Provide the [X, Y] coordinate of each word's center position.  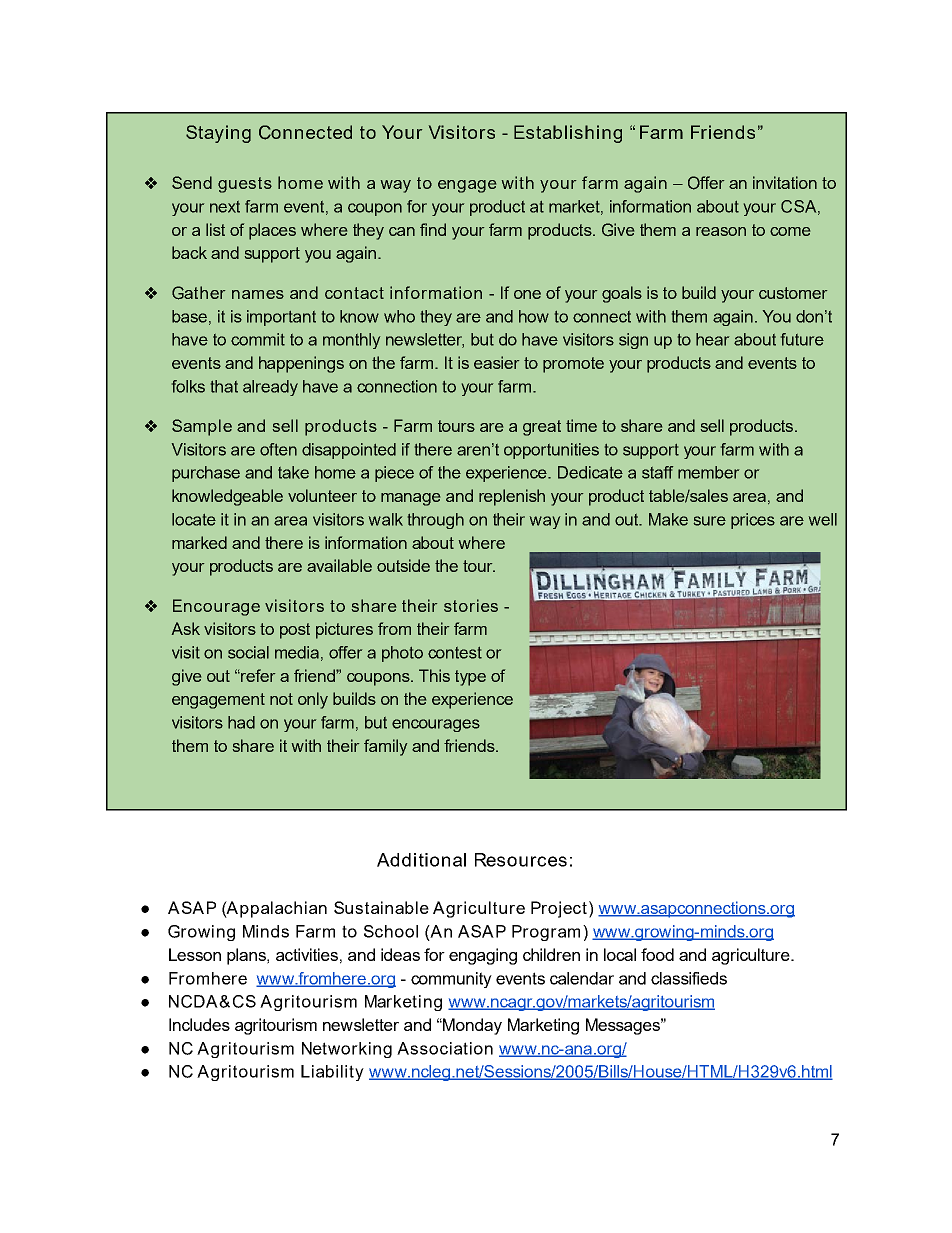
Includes [199, 1024]
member [708, 472]
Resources [521, 860]
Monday [471, 1026]
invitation [785, 182]
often [278, 449]
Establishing [568, 134]
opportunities [551, 451]
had [241, 722]
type [470, 678]
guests [245, 185]
